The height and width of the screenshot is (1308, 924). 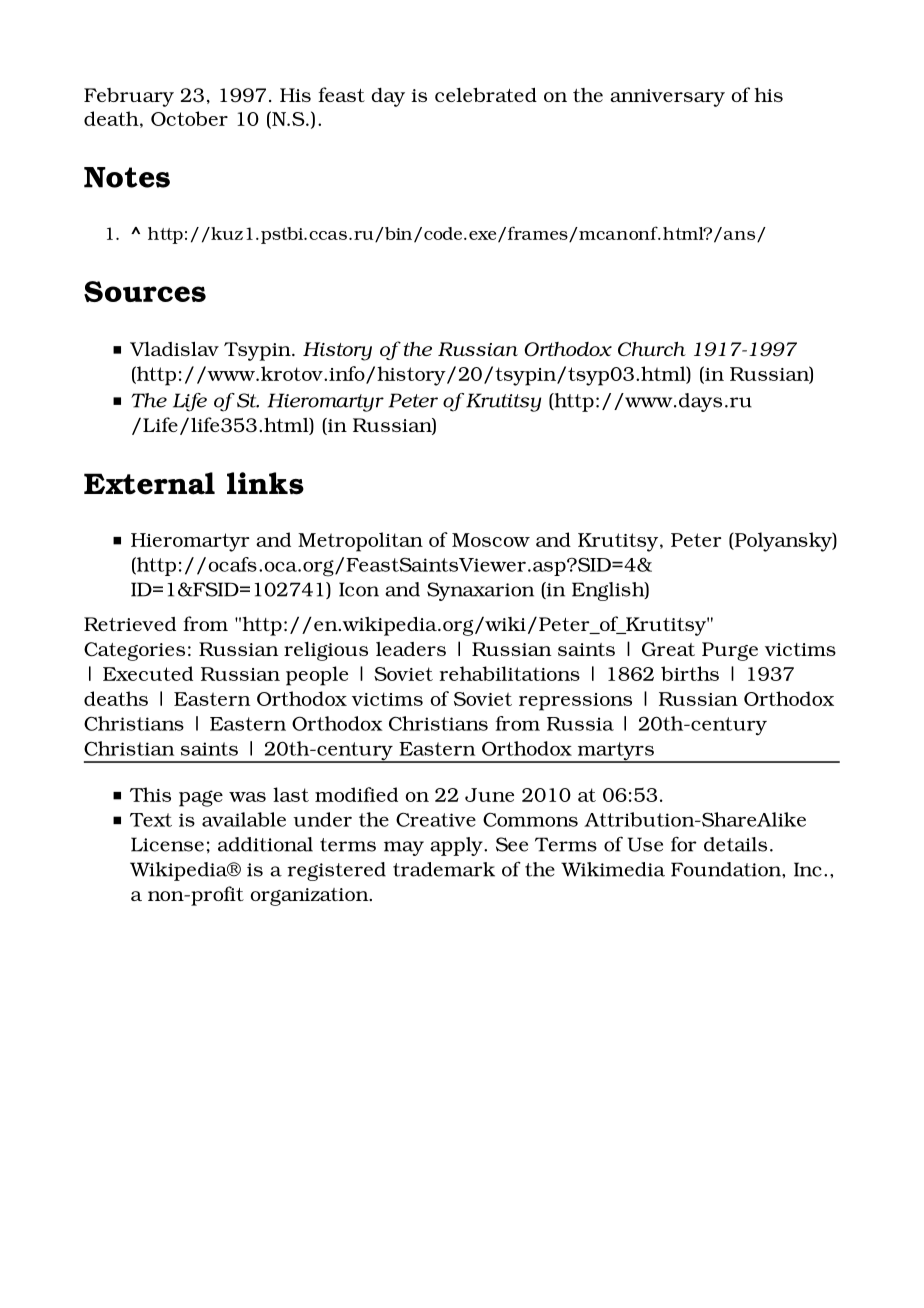 What do you see at coordinates (130, 624) in the screenshot?
I see `Retrieved` at bounding box center [130, 624].
